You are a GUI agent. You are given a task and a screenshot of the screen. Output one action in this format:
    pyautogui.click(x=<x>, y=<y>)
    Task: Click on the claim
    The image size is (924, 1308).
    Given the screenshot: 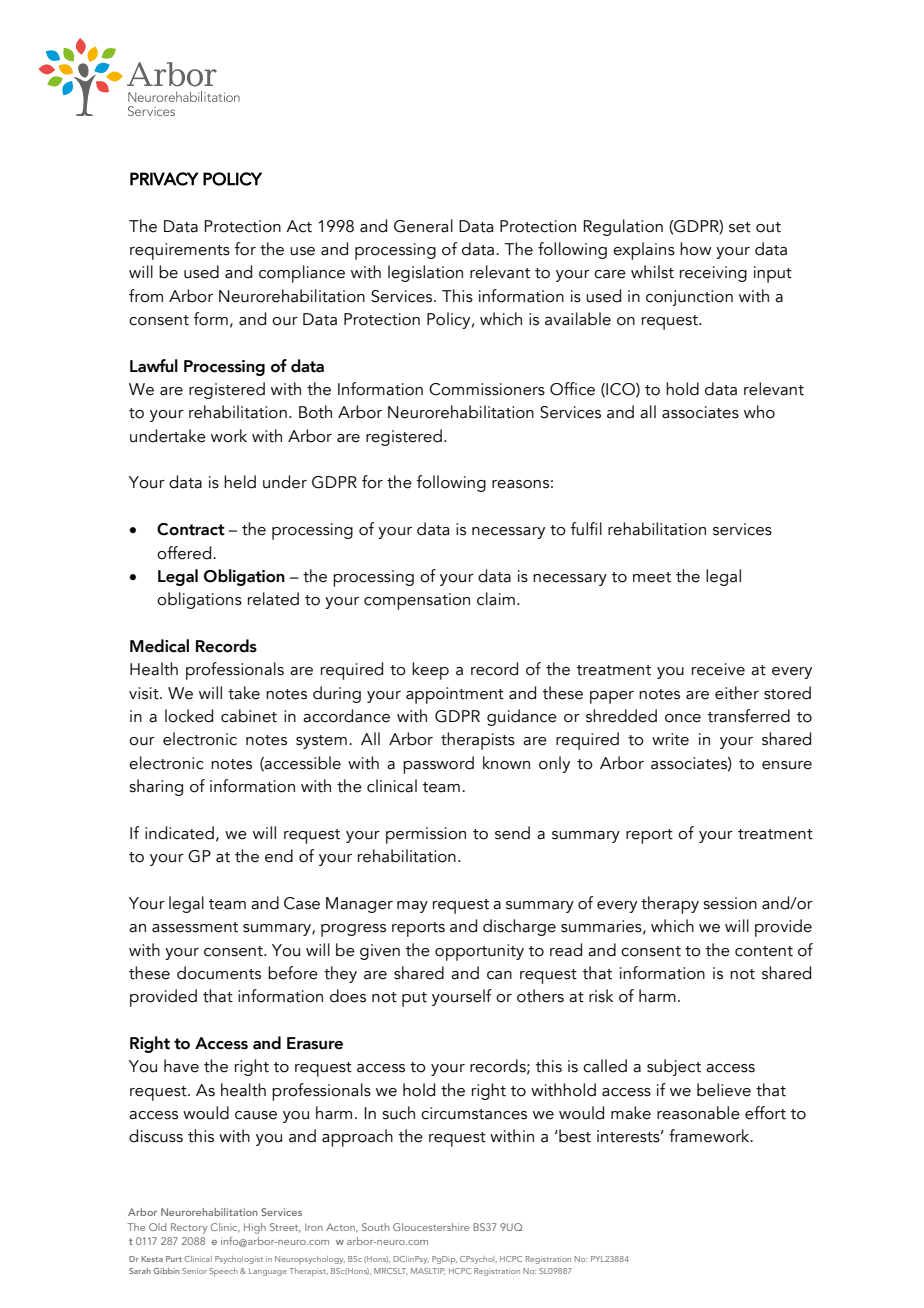 What is the action you would take?
    pyautogui.click(x=496, y=599)
